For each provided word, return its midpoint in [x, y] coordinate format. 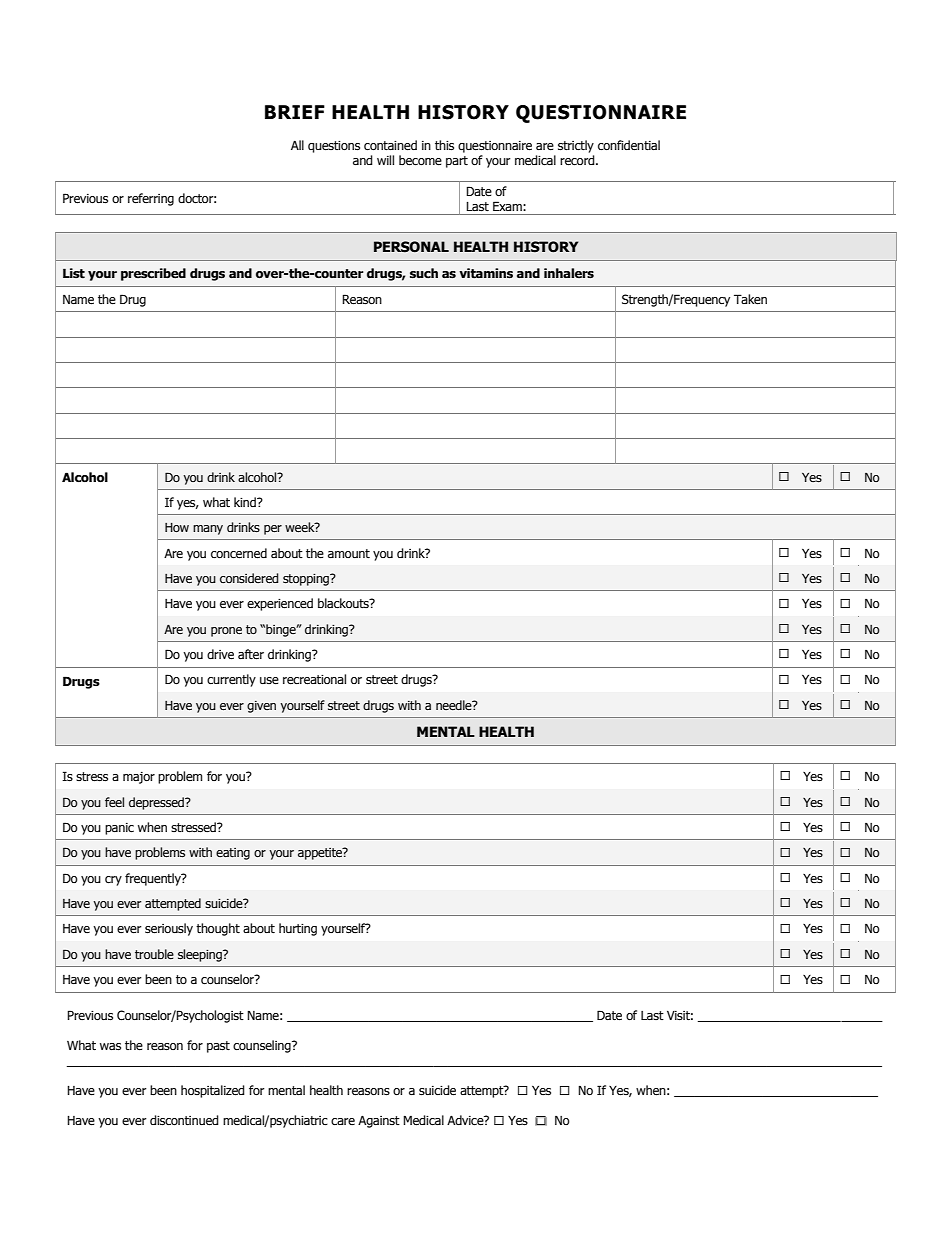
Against [379, 1121]
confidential [629, 145]
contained [390, 145]
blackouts [344, 603]
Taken [750, 299]
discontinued [184, 1120]
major [139, 778]
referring [151, 199]
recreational [314, 679]
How [177, 527]
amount [349, 553]
